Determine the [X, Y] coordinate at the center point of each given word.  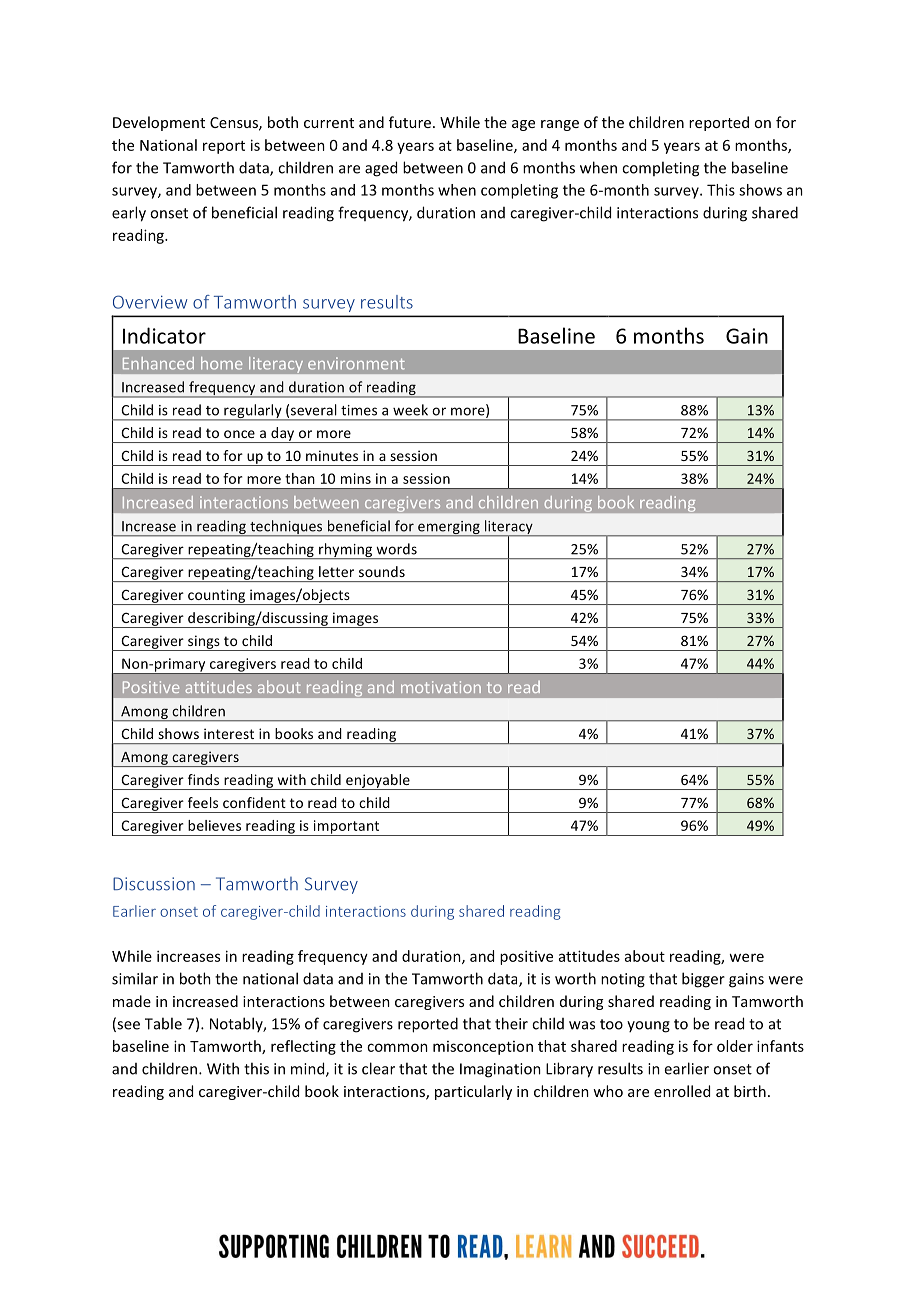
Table [163, 1023]
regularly [253, 412]
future [410, 122]
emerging [449, 529]
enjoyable [378, 782]
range [560, 125]
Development [159, 123]
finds [203, 779]
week [410, 410]
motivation [441, 687]
